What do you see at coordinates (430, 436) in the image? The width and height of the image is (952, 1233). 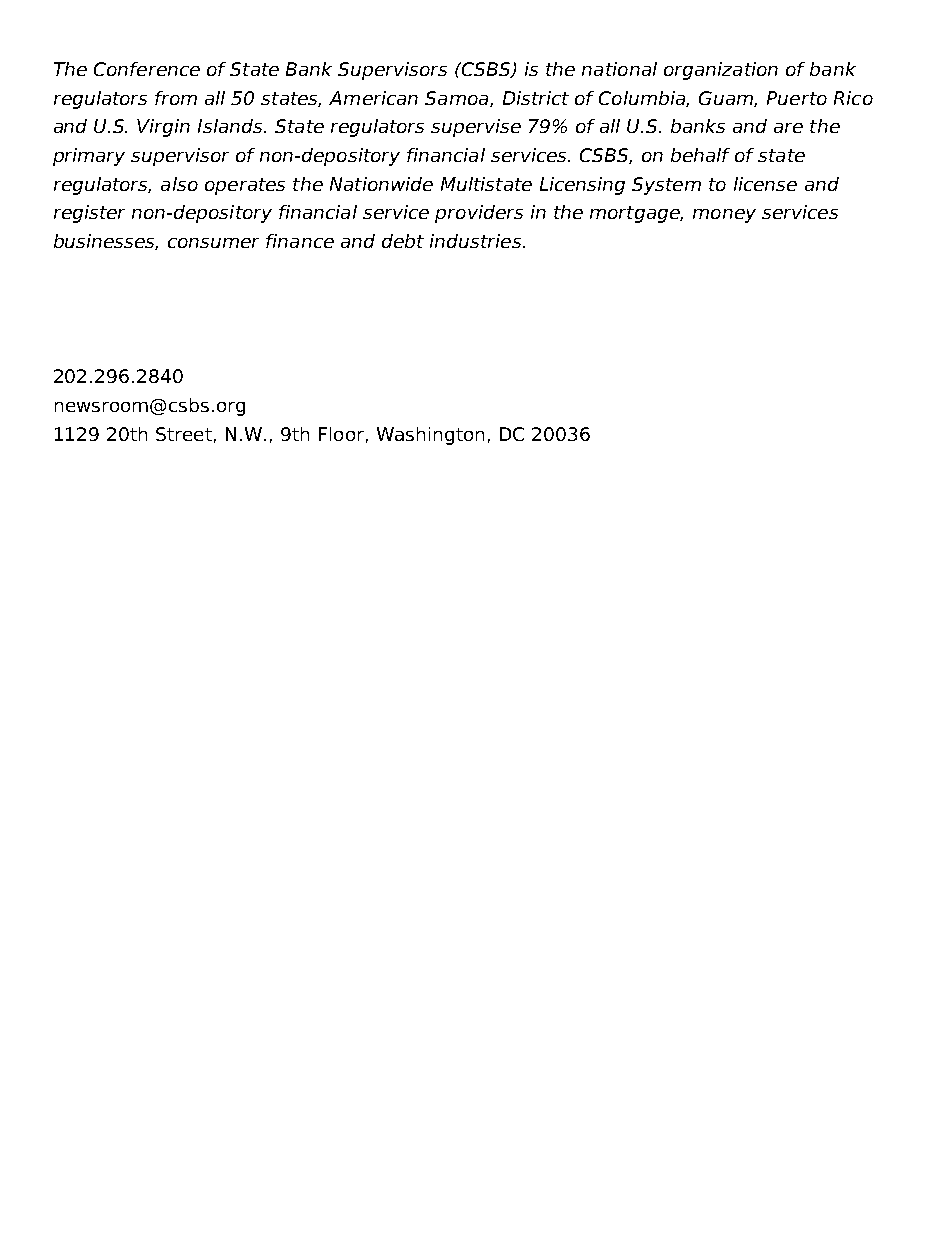 I see `Washington` at bounding box center [430, 436].
